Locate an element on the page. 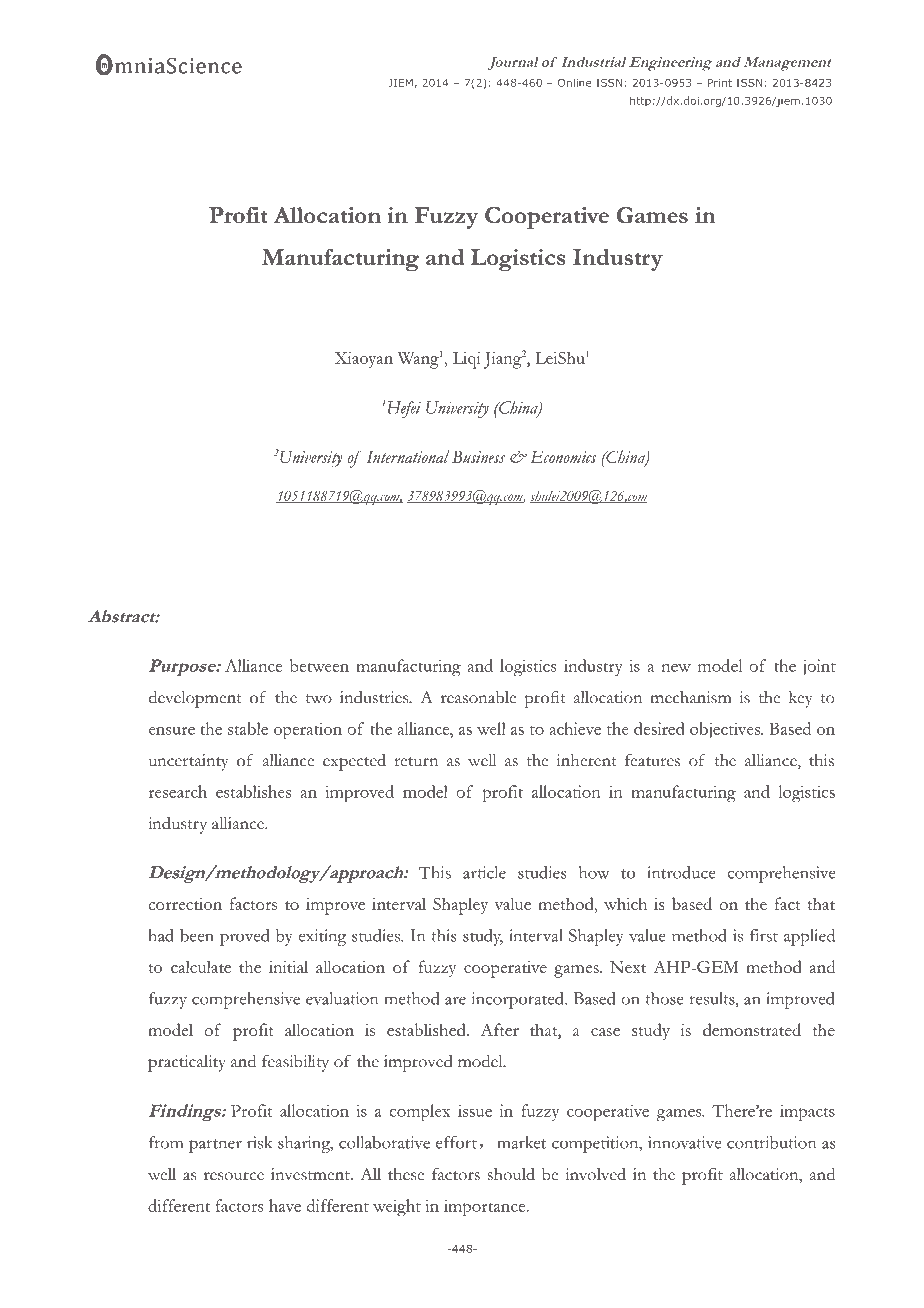 This image has height=1308, width=924. first is located at coordinates (764, 935).
